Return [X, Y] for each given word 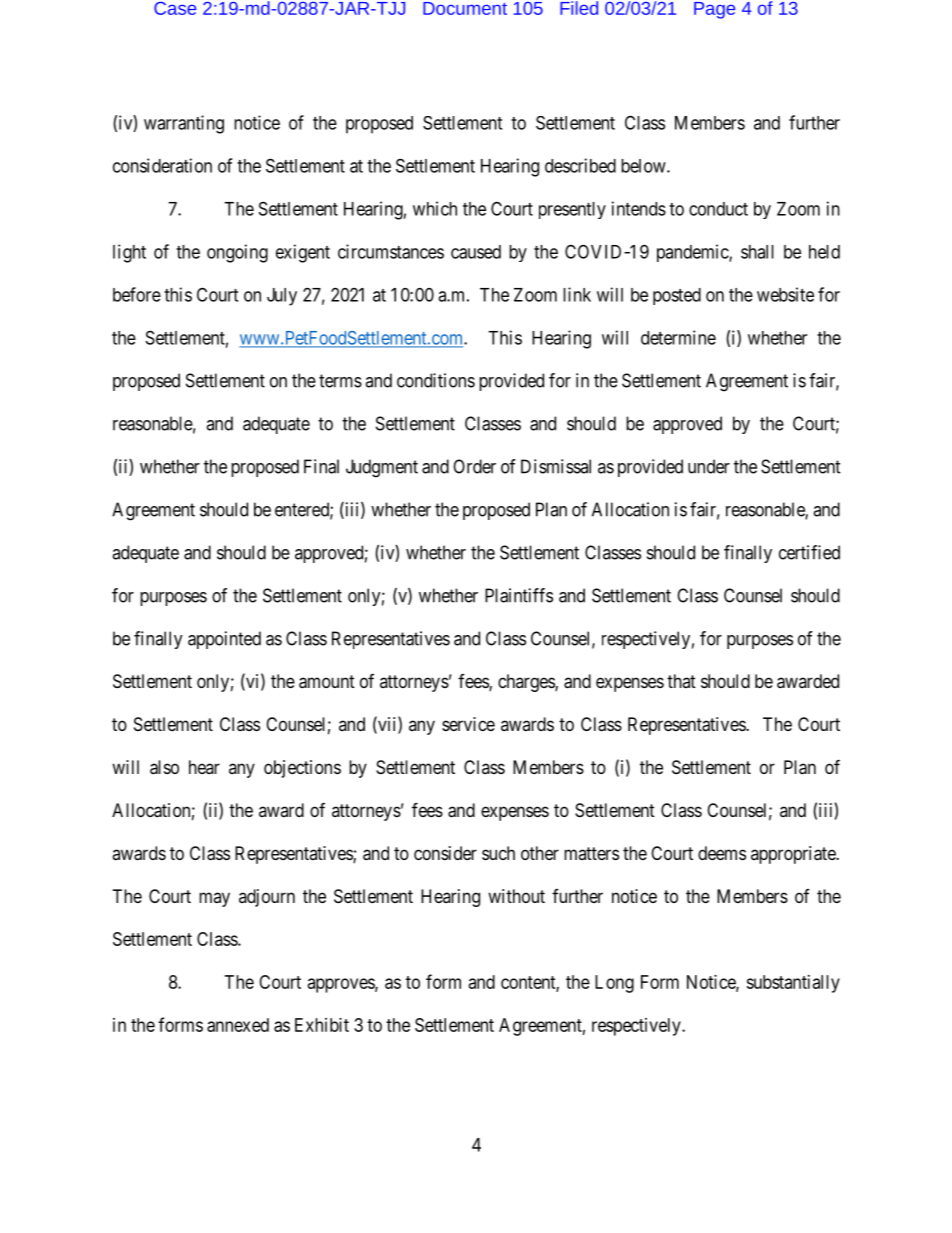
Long [614, 984]
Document [465, 8]
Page [714, 10]
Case [175, 8]
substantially [793, 984]
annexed [238, 1025]
